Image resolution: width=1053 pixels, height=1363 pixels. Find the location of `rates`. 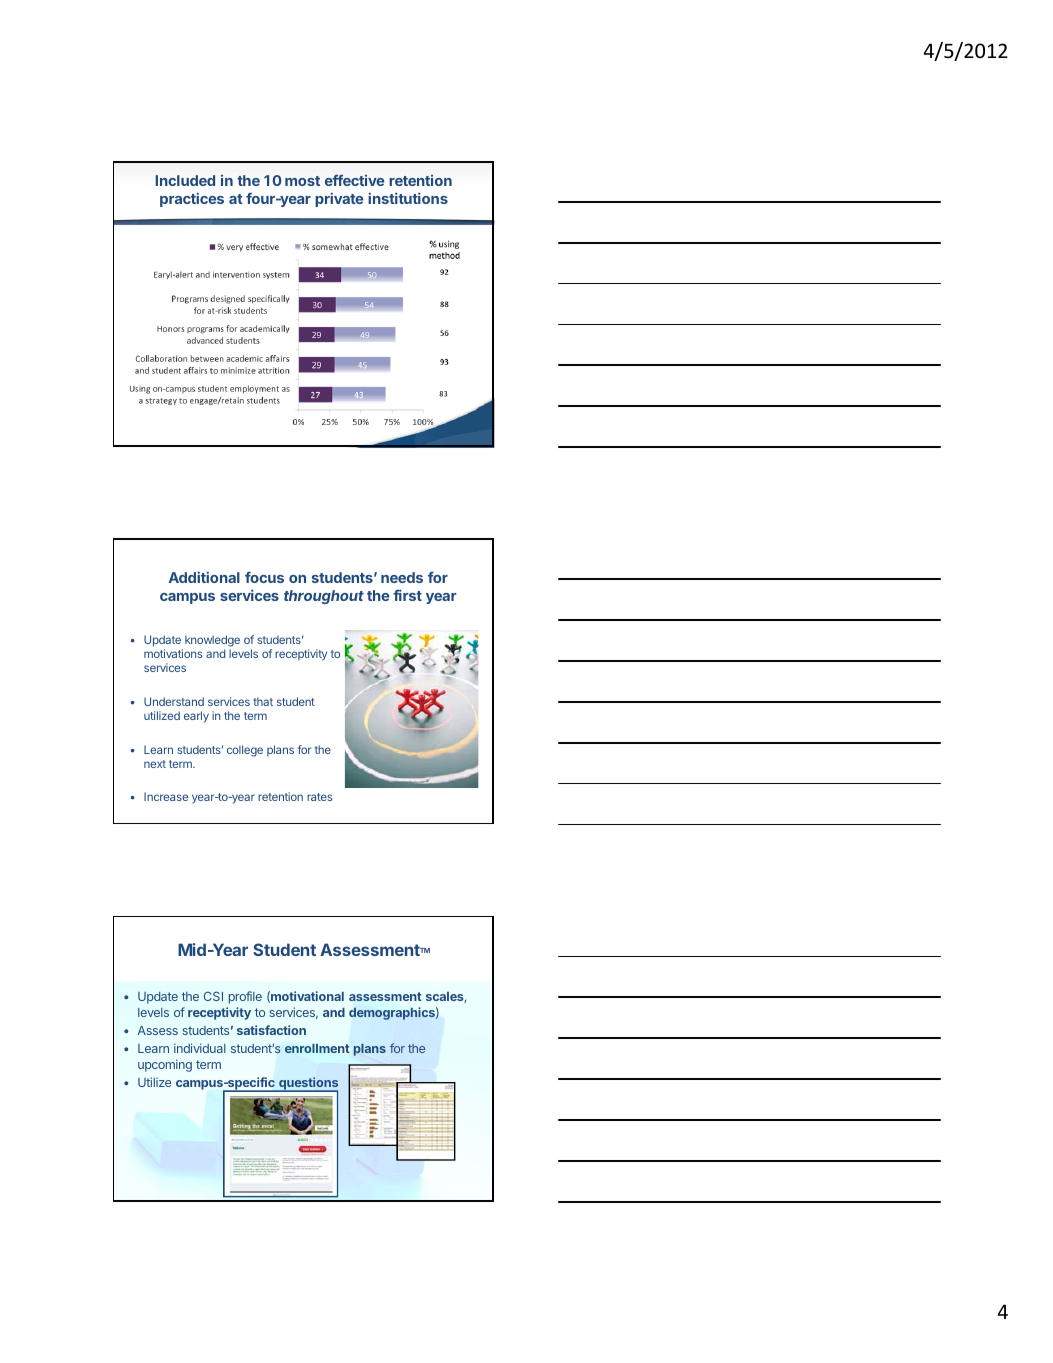

rates is located at coordinates (319, 797).
